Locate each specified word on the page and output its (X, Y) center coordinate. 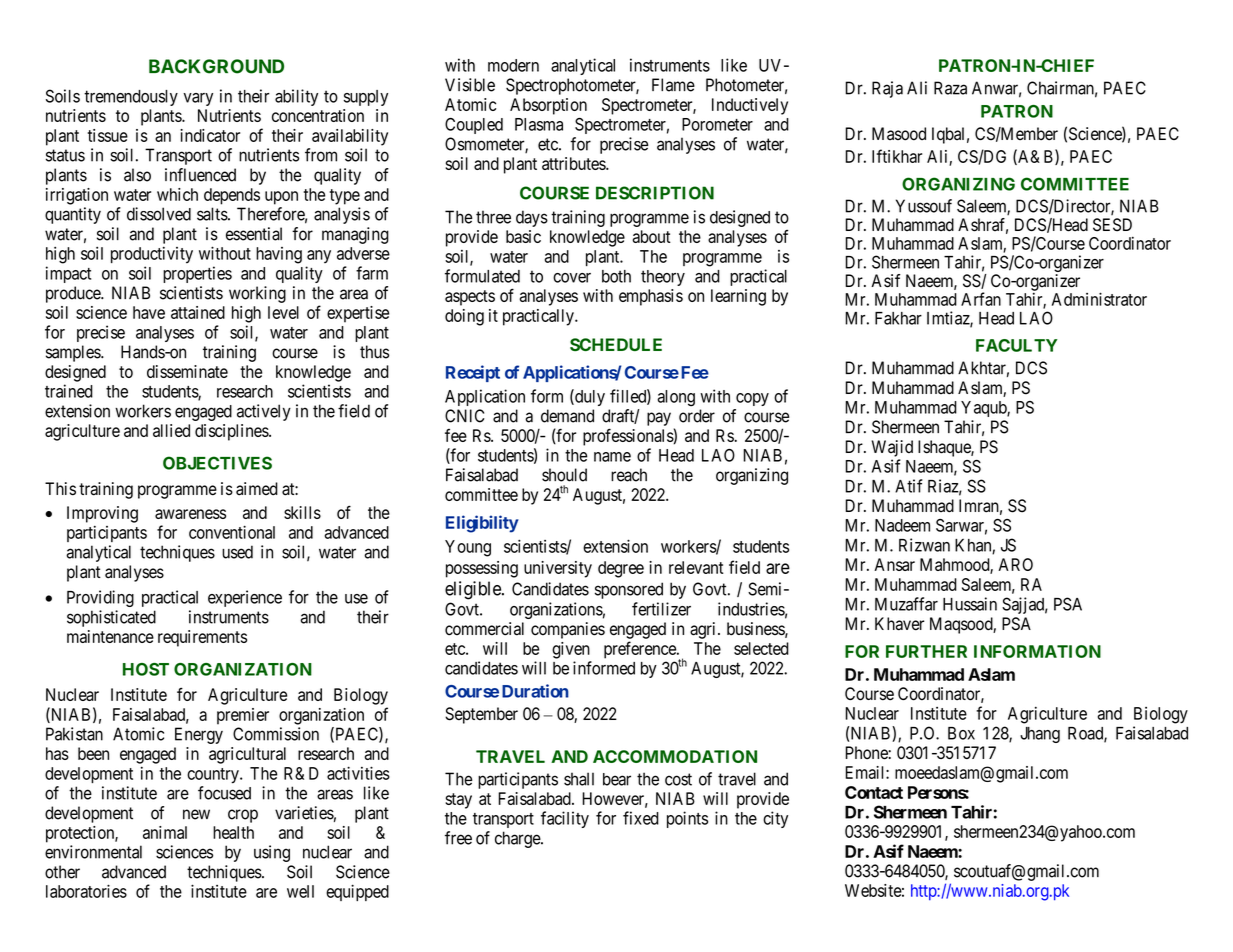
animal (165, 832)
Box (961, 733)
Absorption (548, 106)
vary (198, 99)
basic (523, 236)
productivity (152, 255)
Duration (535, 691)
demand (567, 416)
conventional (232, 532)
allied (171, 430)
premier (243, 716)
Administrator (1099, 299)
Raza (950, 88)
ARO (1015, 564)
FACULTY (1017, 345)
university (558, 569)
